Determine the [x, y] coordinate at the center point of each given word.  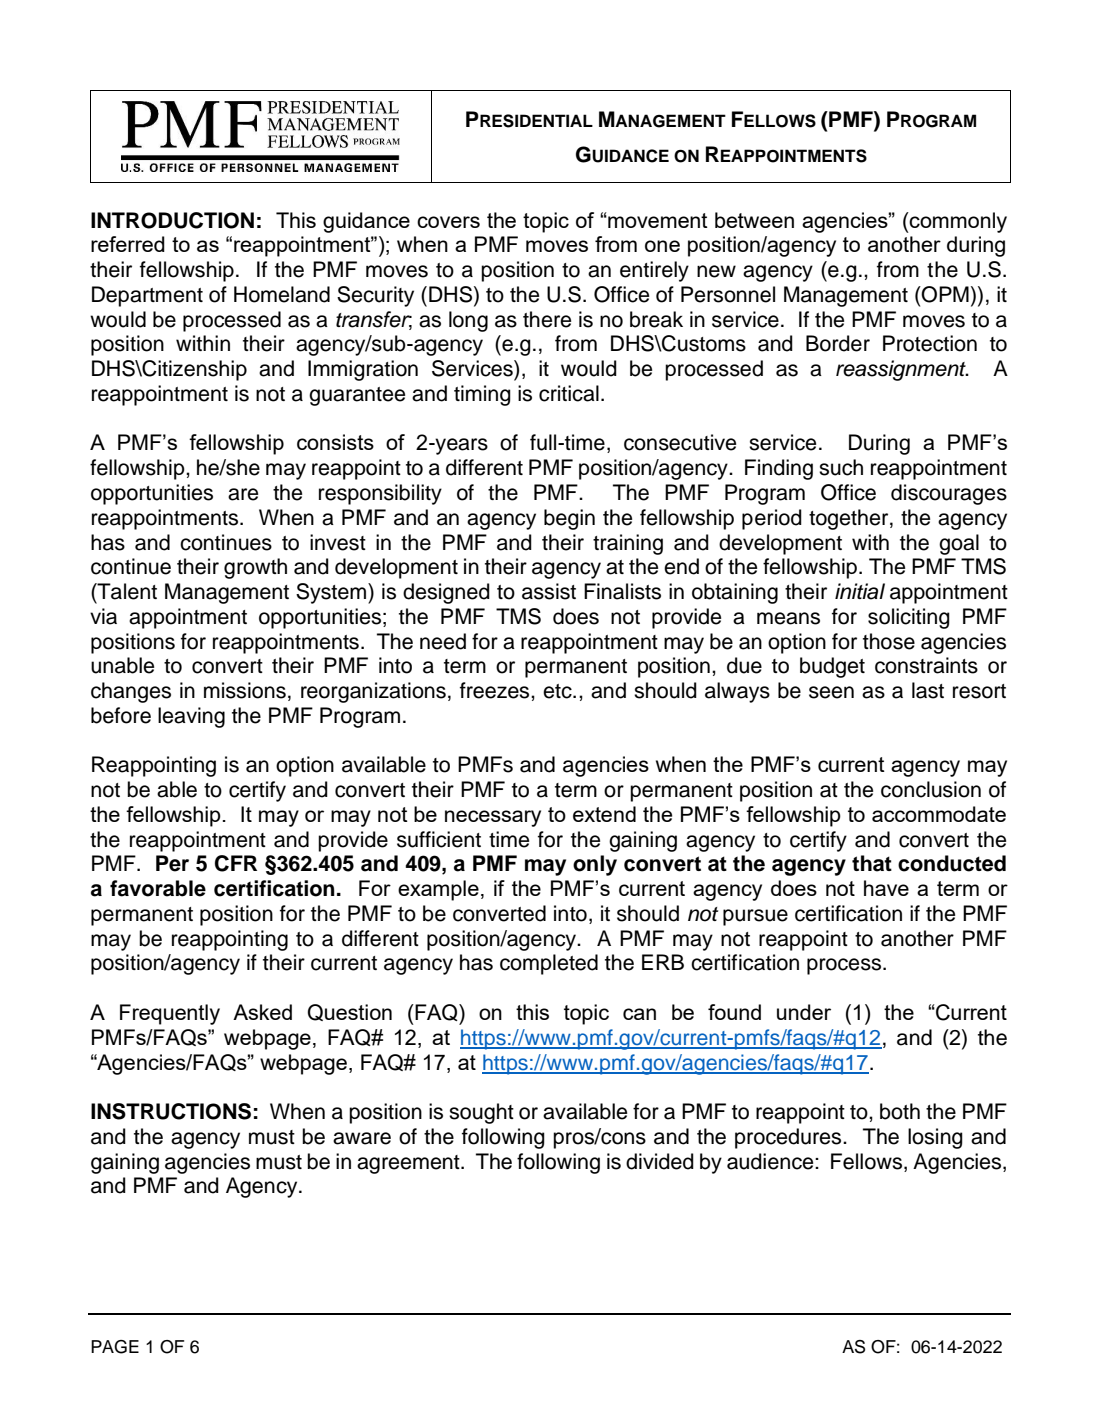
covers [448, 222]
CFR [236, 863]
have [886, 888]
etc [558, 691]
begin [569, 519]
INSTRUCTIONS [171, 1111]
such [841, 467]
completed [549, 964]
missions [245, 690]
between [754, 220]
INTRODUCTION [172, 220]
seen [831, 692]
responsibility [380, 494]
